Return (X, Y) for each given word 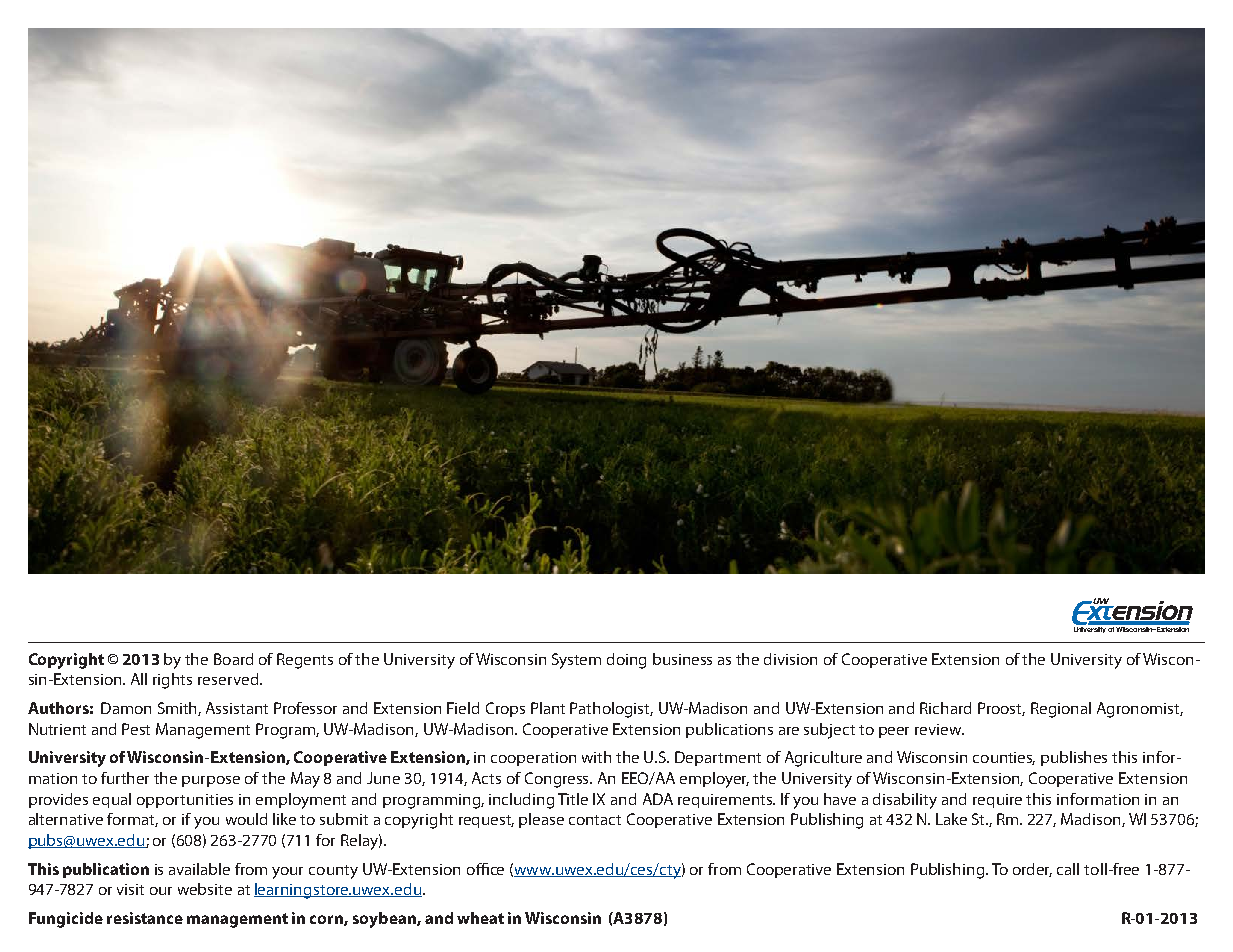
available (199, 869)
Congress (558, 780)
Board (233, 659)
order (1032, 870)
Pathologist (611, 710)
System (576, 661)
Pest (136, 729)
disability (905, 801)
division (790, 659)
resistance (145, 918)
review (939, 729)
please (541, 820)
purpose (211, 781)
